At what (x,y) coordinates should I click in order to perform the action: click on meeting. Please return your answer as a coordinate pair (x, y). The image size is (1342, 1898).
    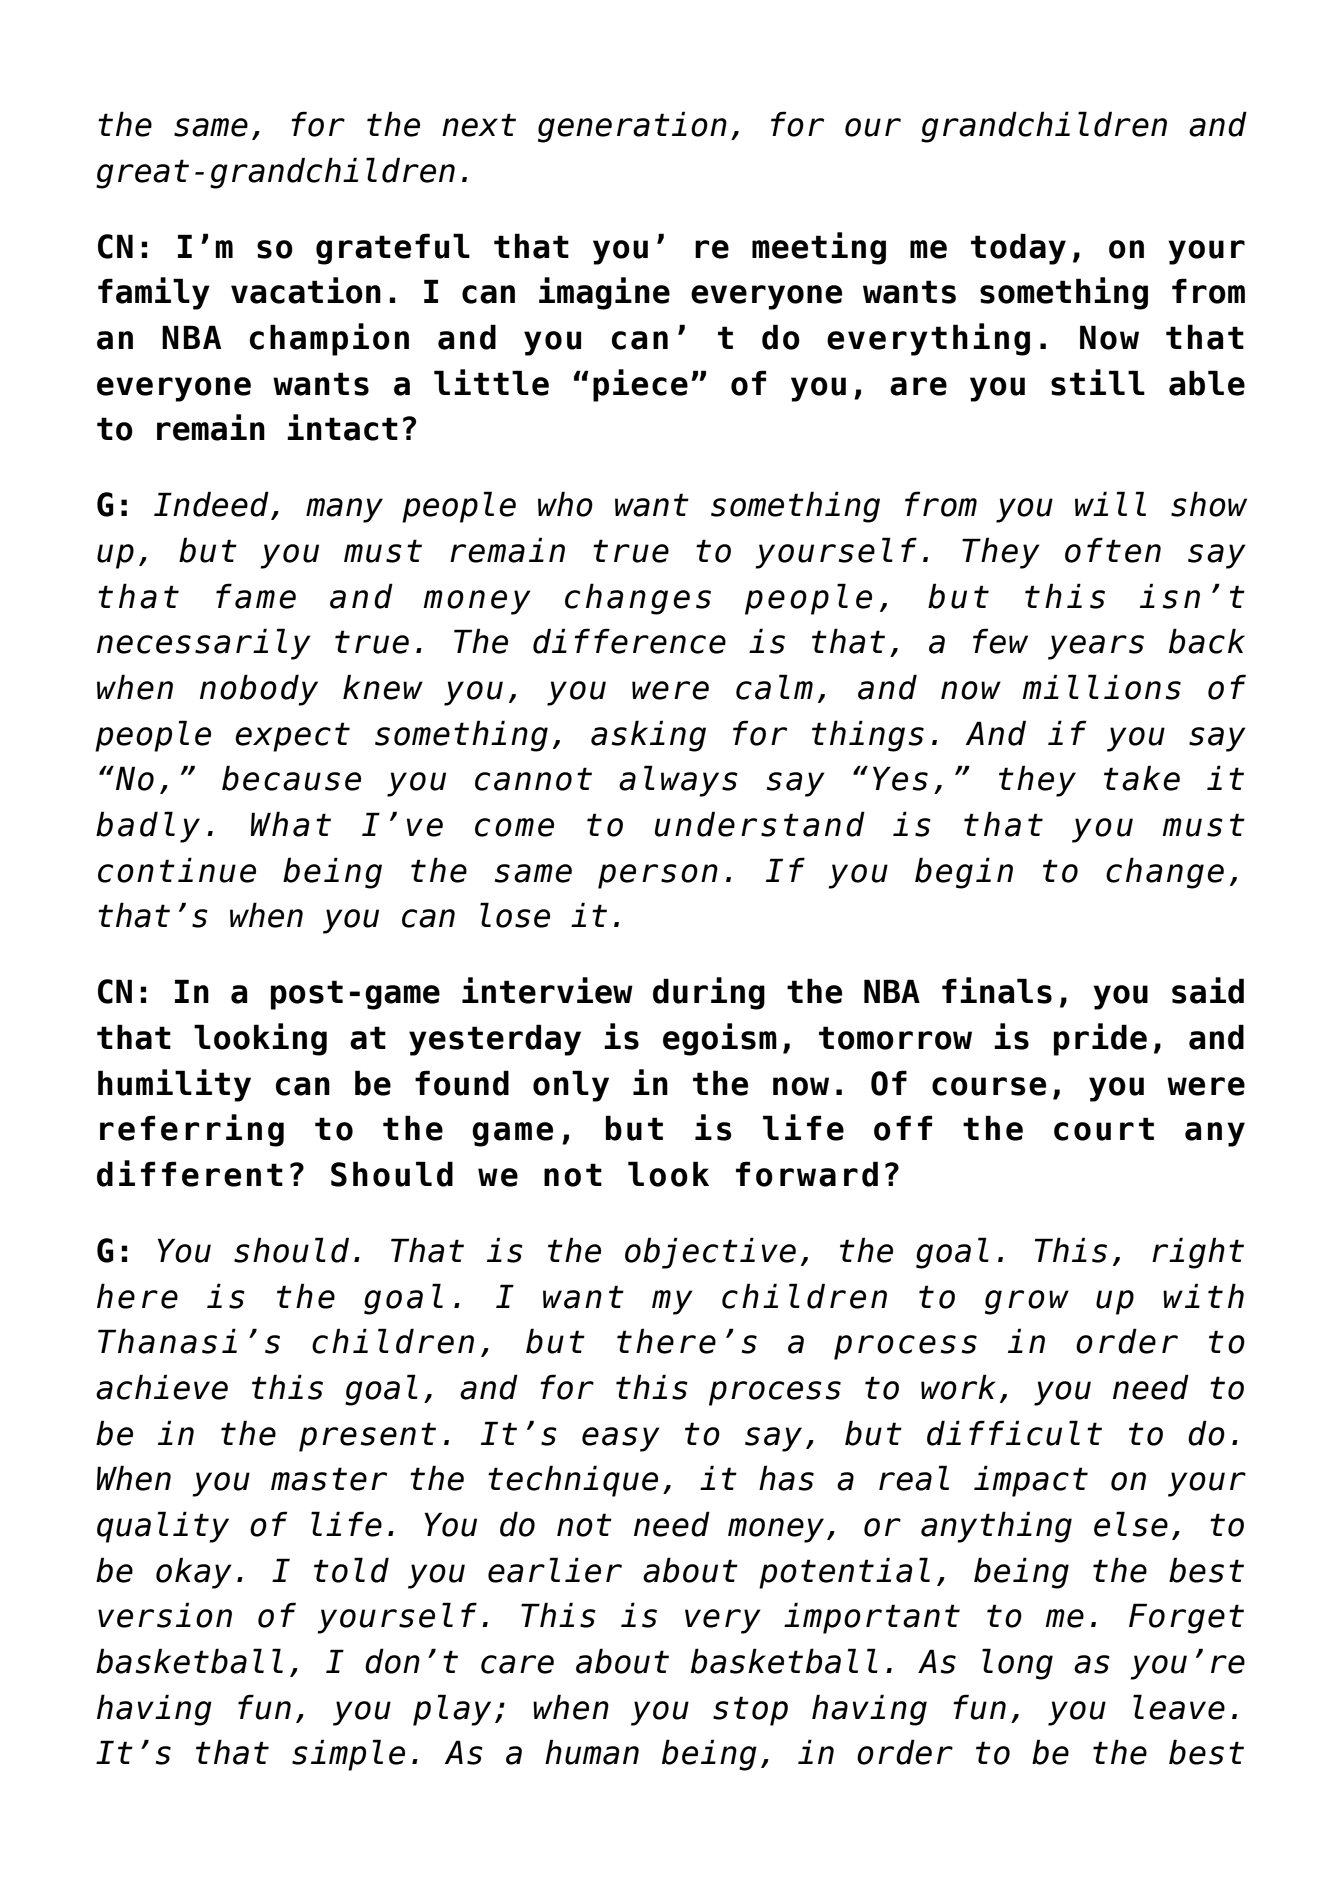
    Looking at the image, I should click on (819, 248).
